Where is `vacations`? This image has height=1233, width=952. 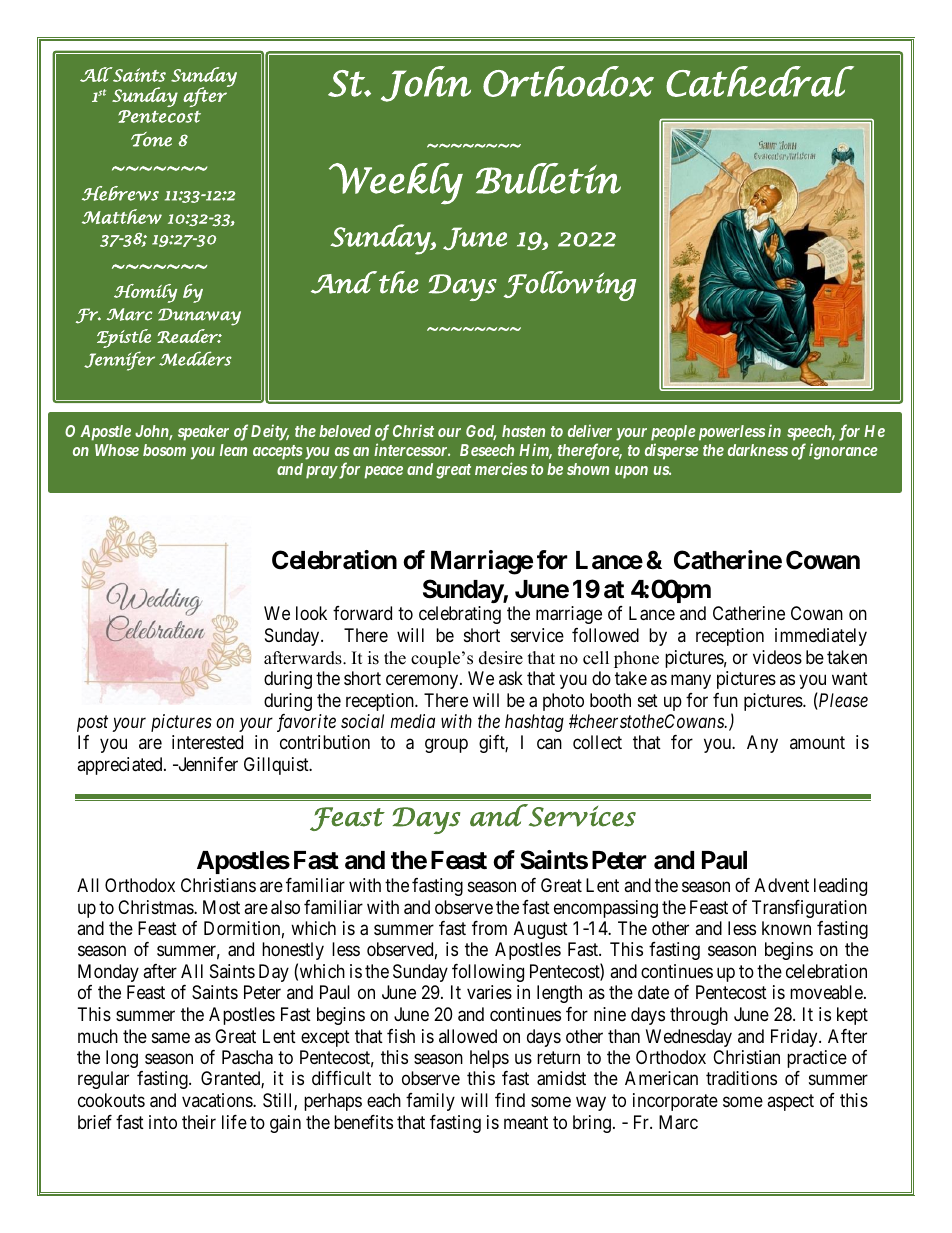 vacations is located at coordinates (218, 1100).
